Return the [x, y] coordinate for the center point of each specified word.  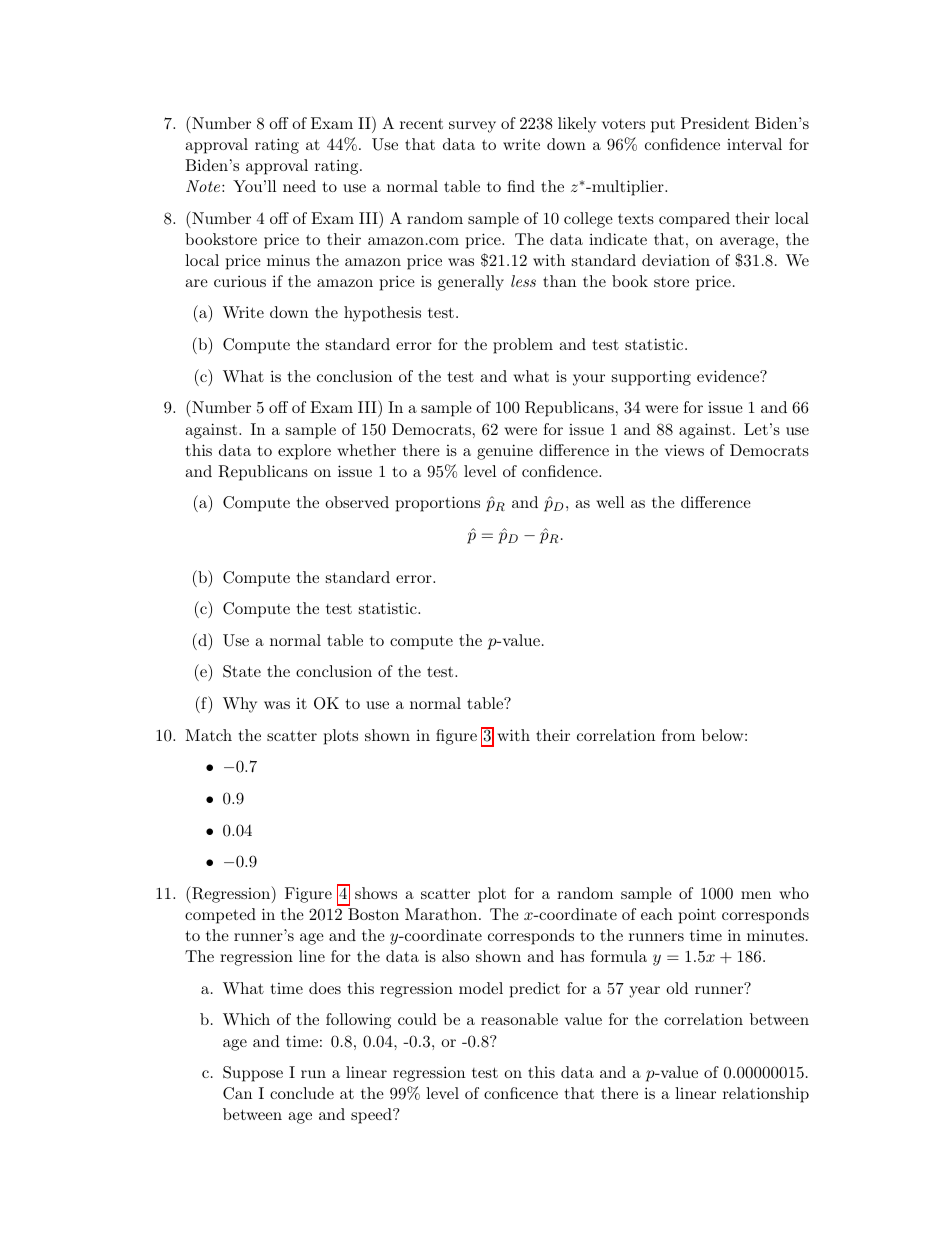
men [756, 895]
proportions [438, 504]
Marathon [442, 914]
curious [240, 281]
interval [754, 144]
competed [220, 916]
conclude [302, 1093]
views [684, 450]
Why [240, 705]
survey [472, 127]
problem [523, 346]
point [697, 916]
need [299, 186]
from [678, 735]
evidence [729, 376]
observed [357, 502]
